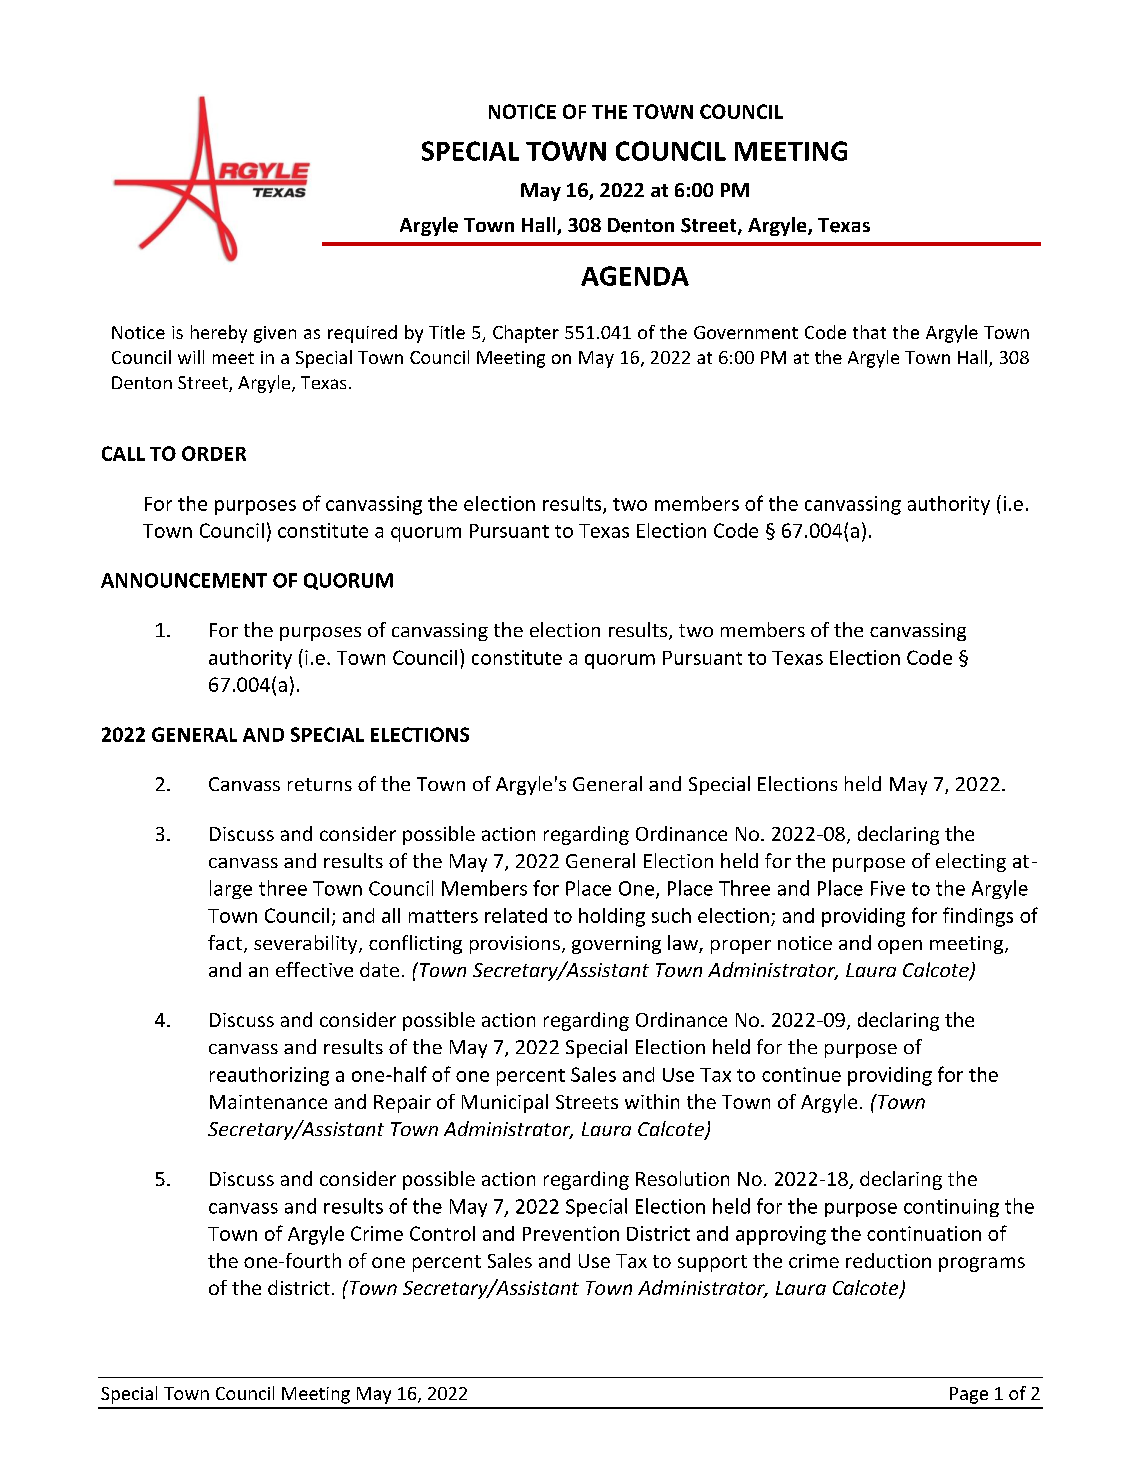 Image resolution: width=1141 pixels, height=1476 pixels. What do you see at coordinates (969, 1395) in the document?
I see `Page` at bounding box center [969, 1395].
